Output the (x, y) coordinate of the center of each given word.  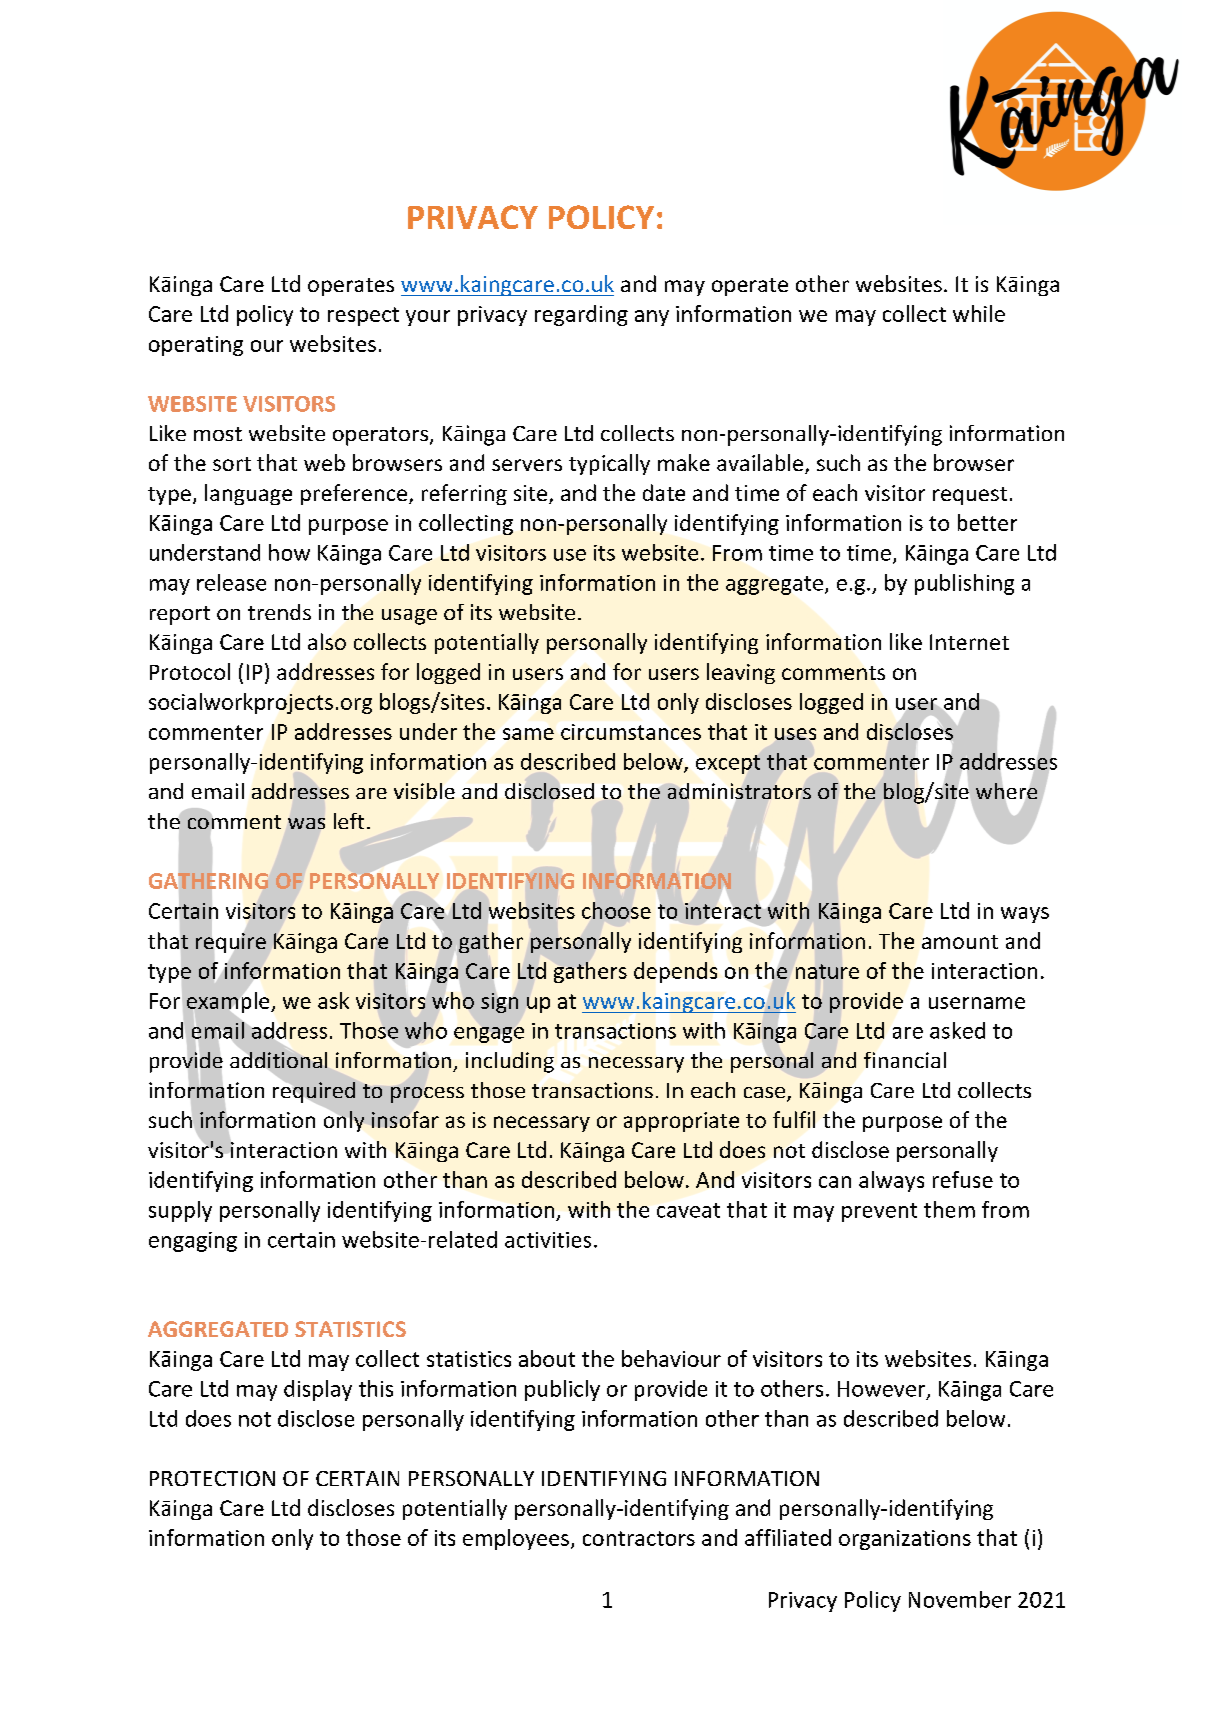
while (979, 313)
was (306, 823)
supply (180, 1211)
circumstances (631, 732)
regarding (581, 315)
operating (196, 346)
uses (795, 734)
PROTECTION (212, 1478)
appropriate (681, 1122)
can (835, 1182)
